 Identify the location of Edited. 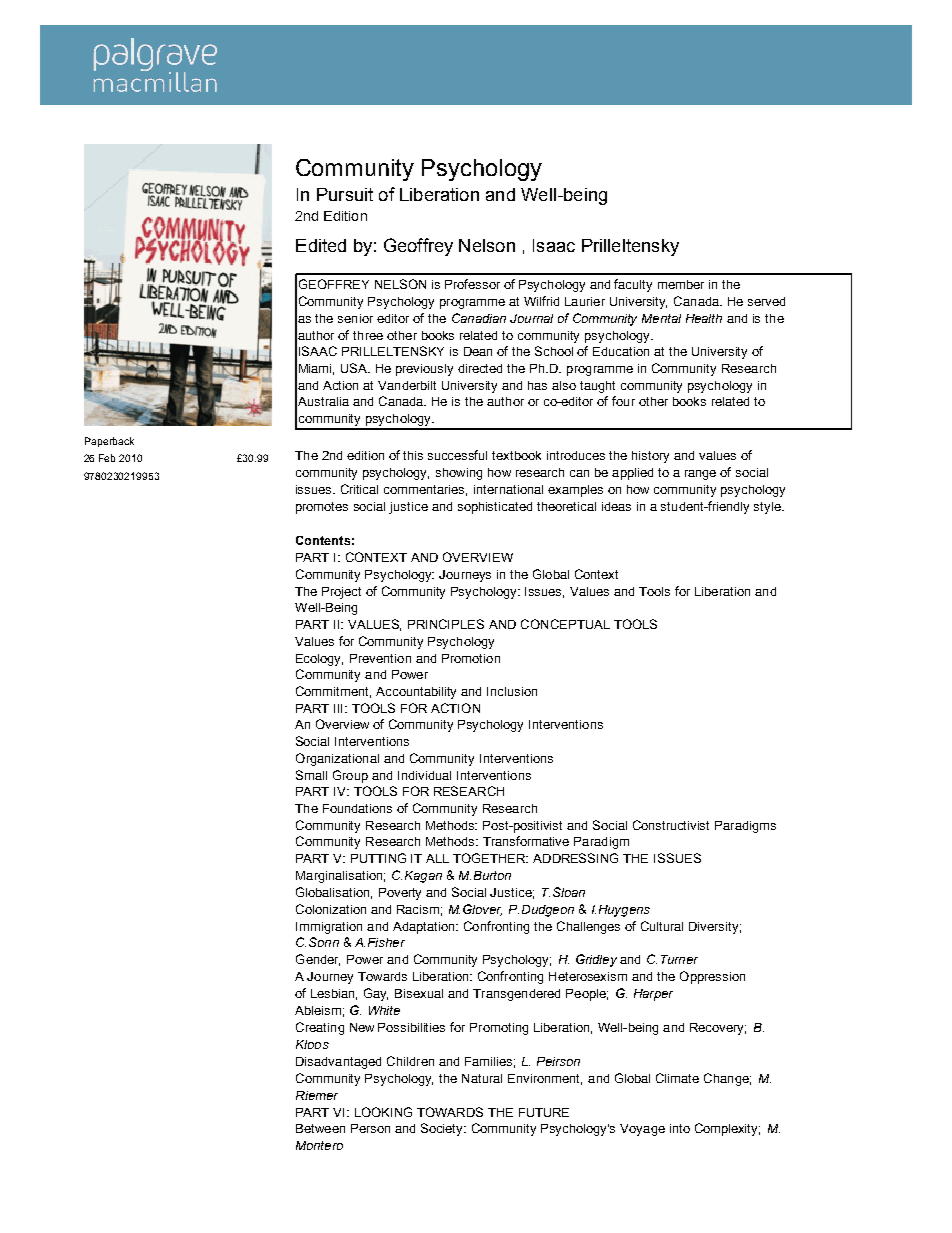
(321, 245).
